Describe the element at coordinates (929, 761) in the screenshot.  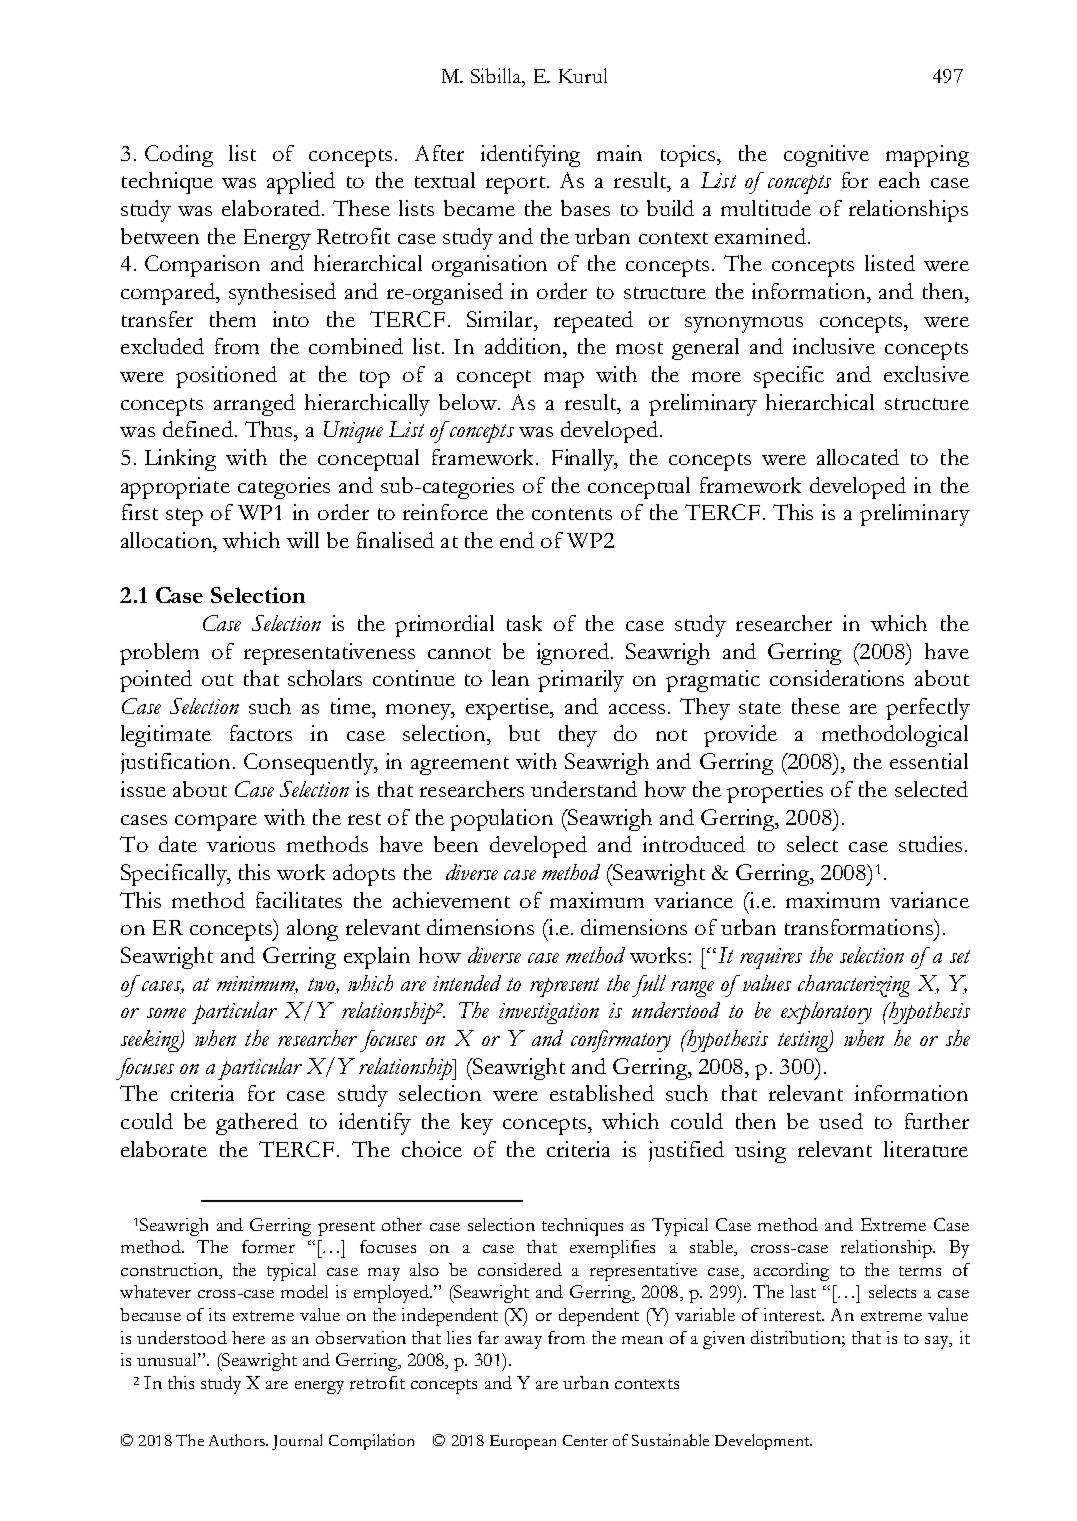
I see `essential` at that location.
